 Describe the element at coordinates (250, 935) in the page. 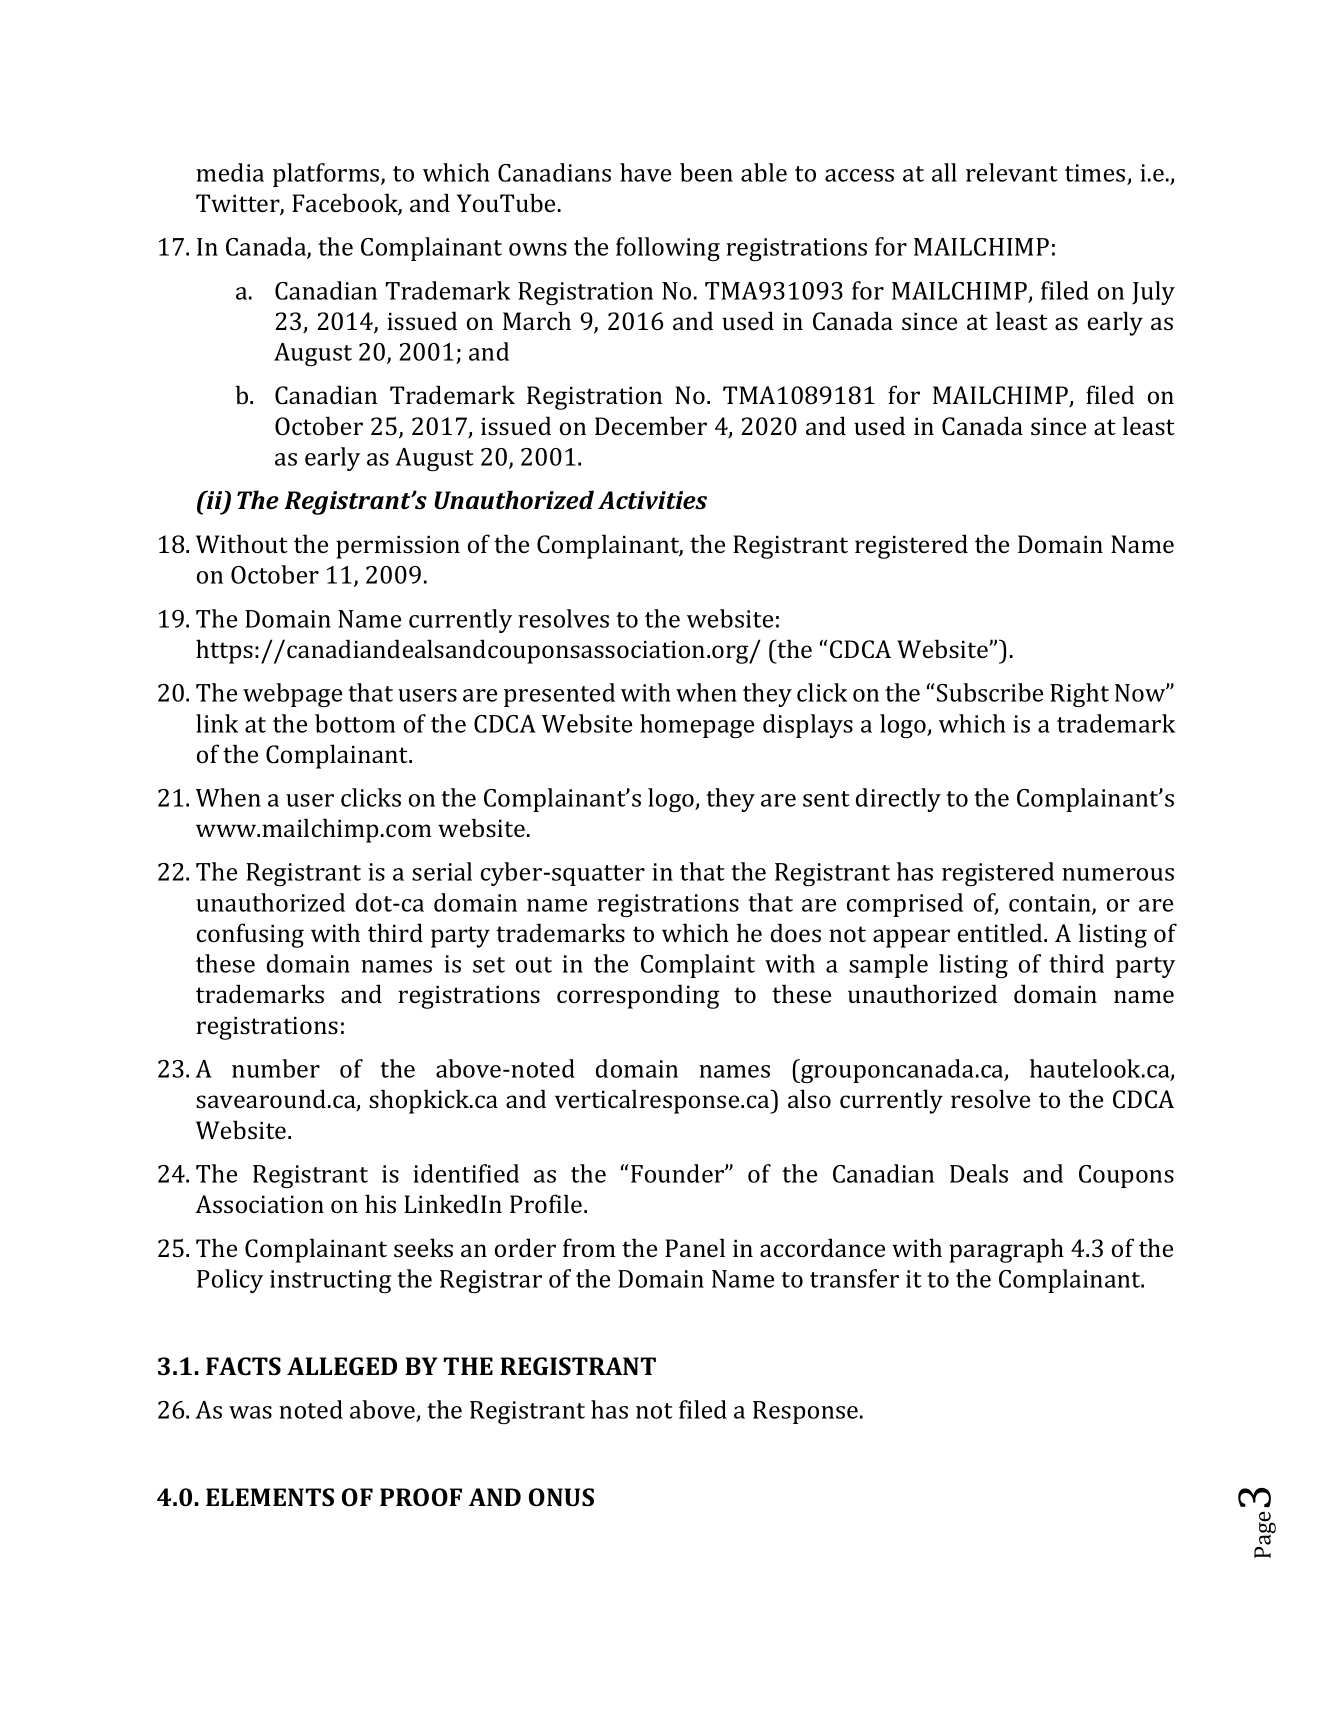

I see `confusing` at that location.
